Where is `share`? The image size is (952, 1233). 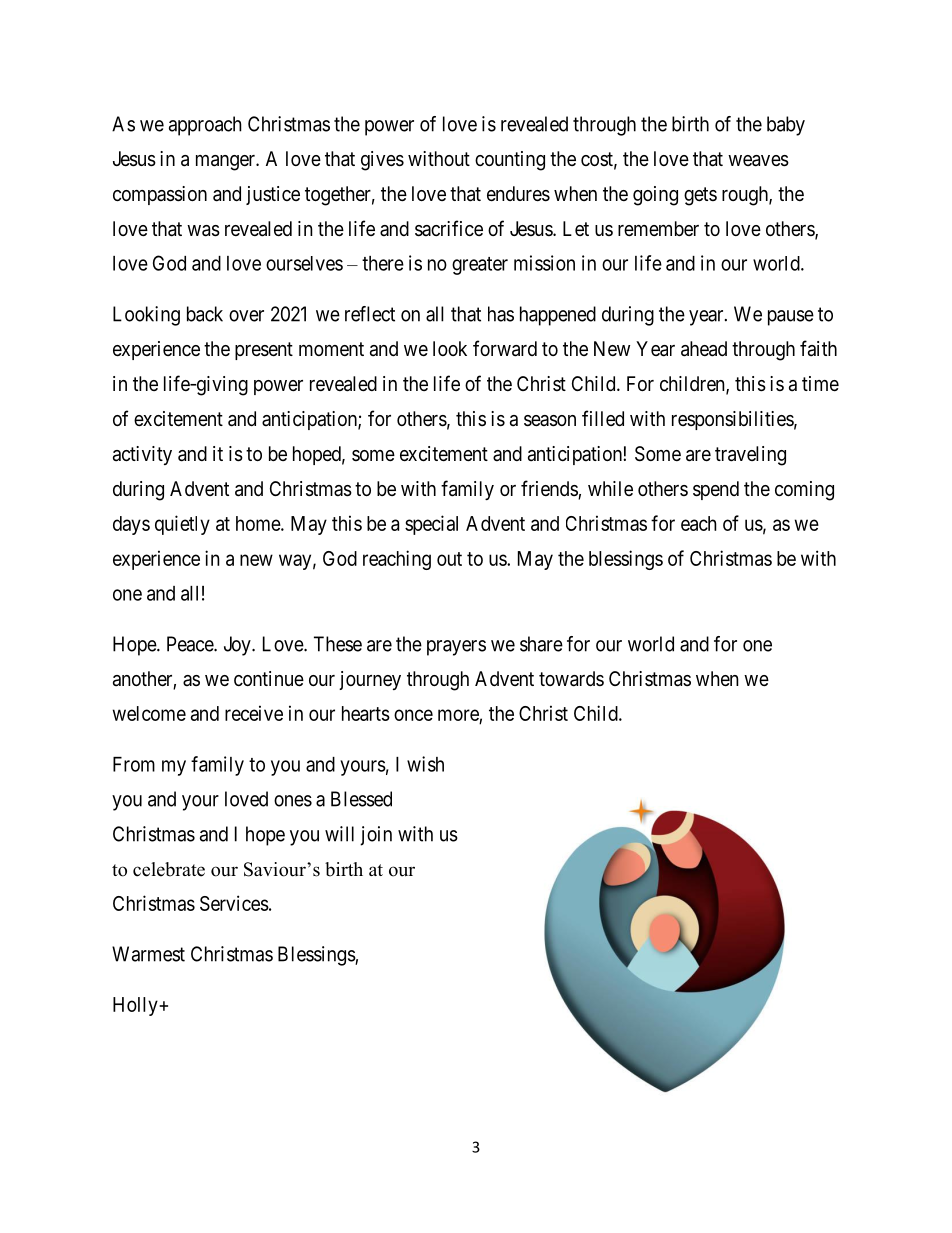 share is located at coordinates (541, 644).
